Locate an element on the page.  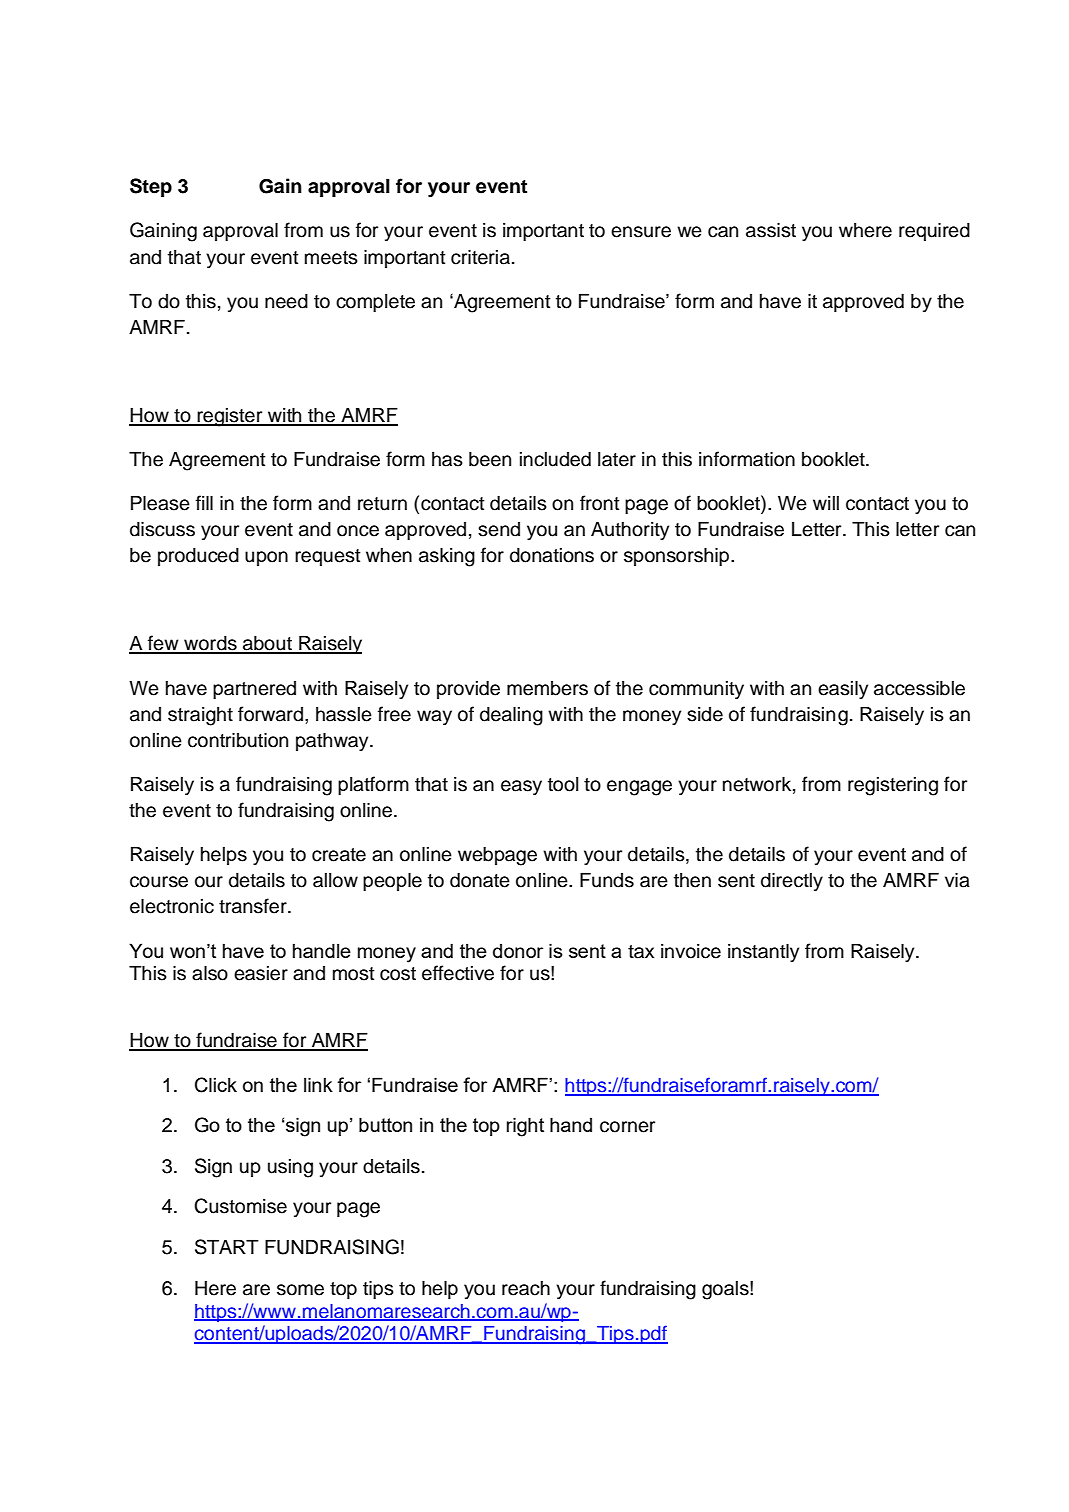
reach is located at coordinates (526, 1288).
